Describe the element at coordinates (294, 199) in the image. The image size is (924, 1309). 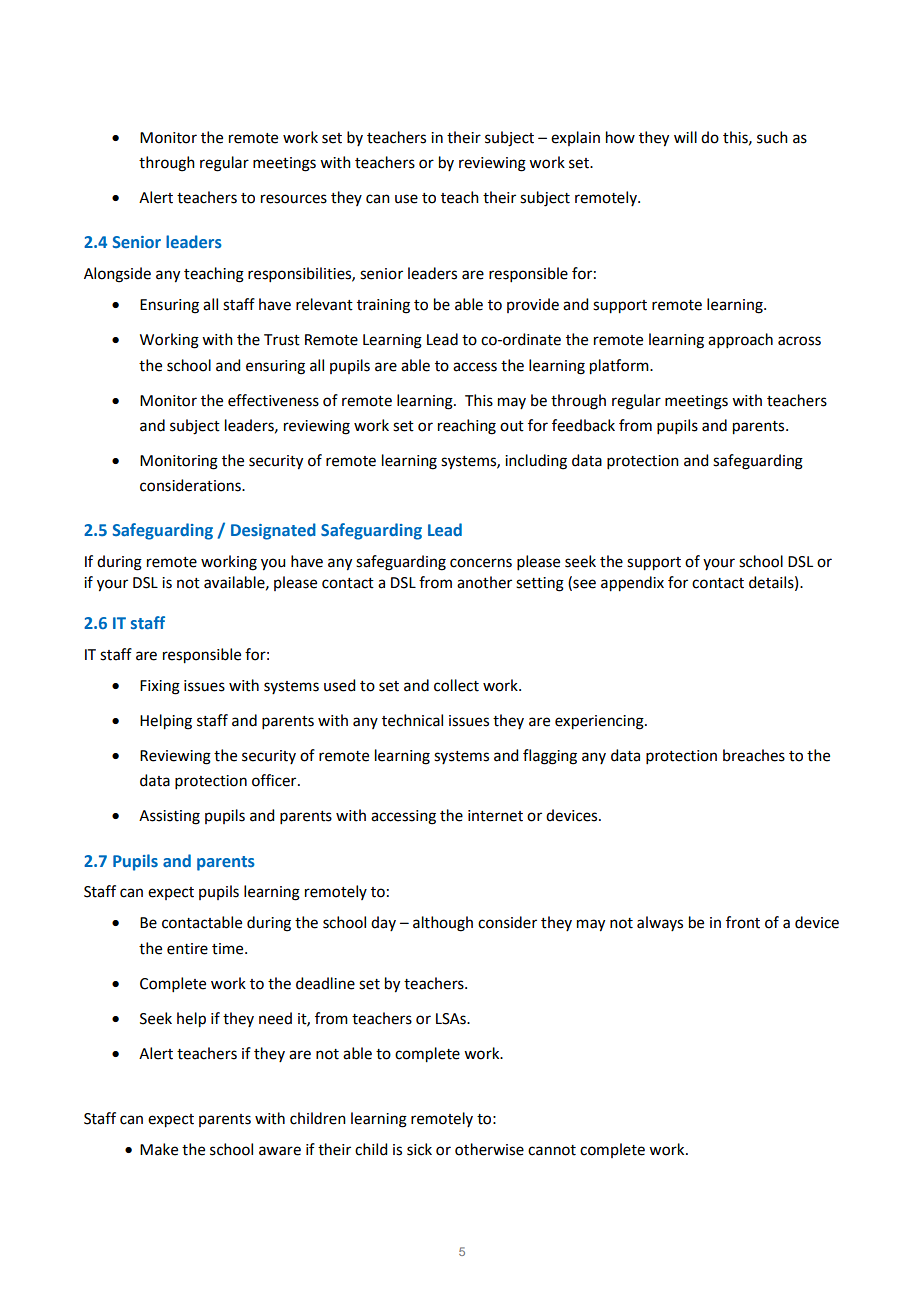
I see `resources` at that location.
